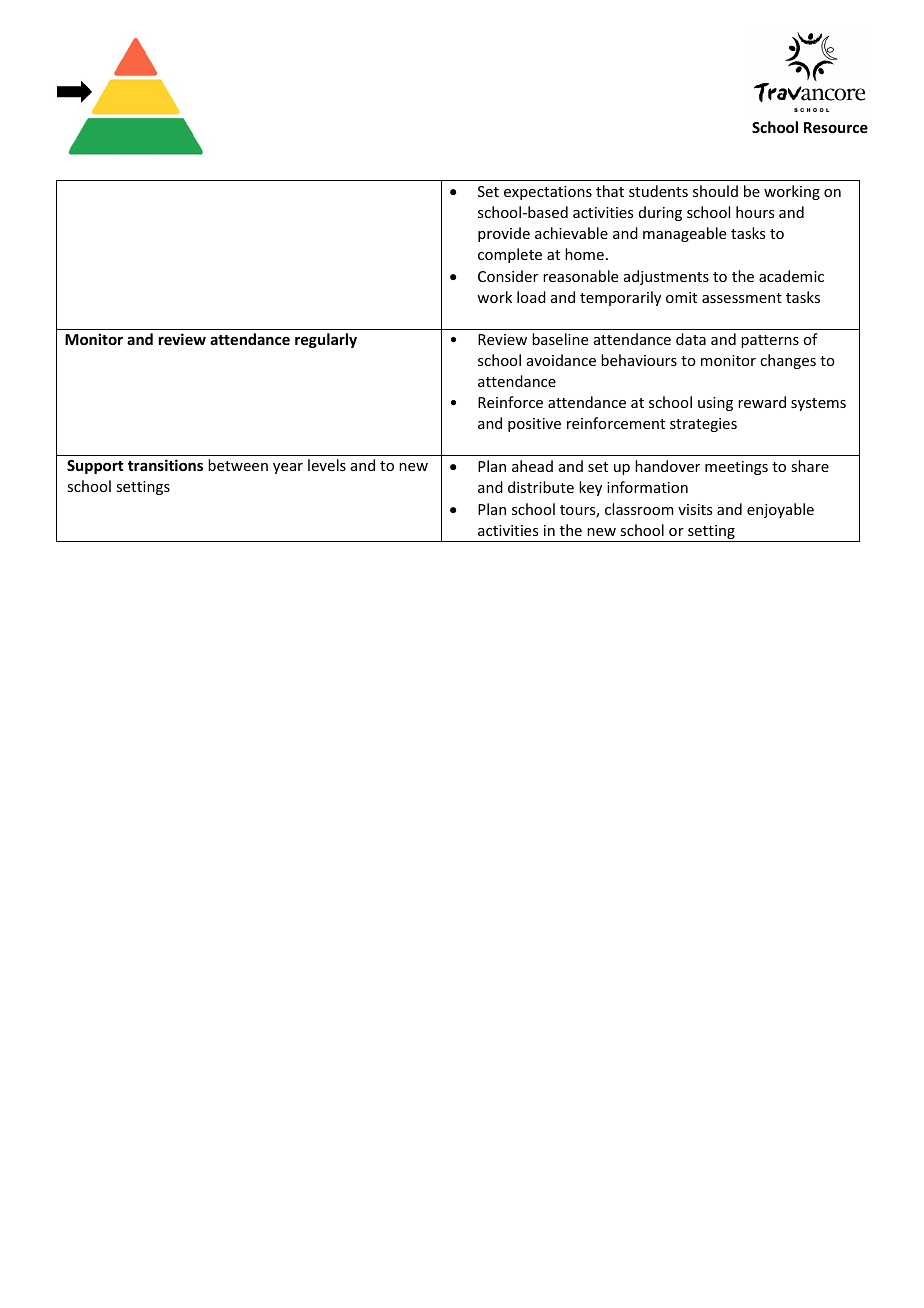 The image size is (924, 1308). I want to click on expectations, so click(548, 193).
